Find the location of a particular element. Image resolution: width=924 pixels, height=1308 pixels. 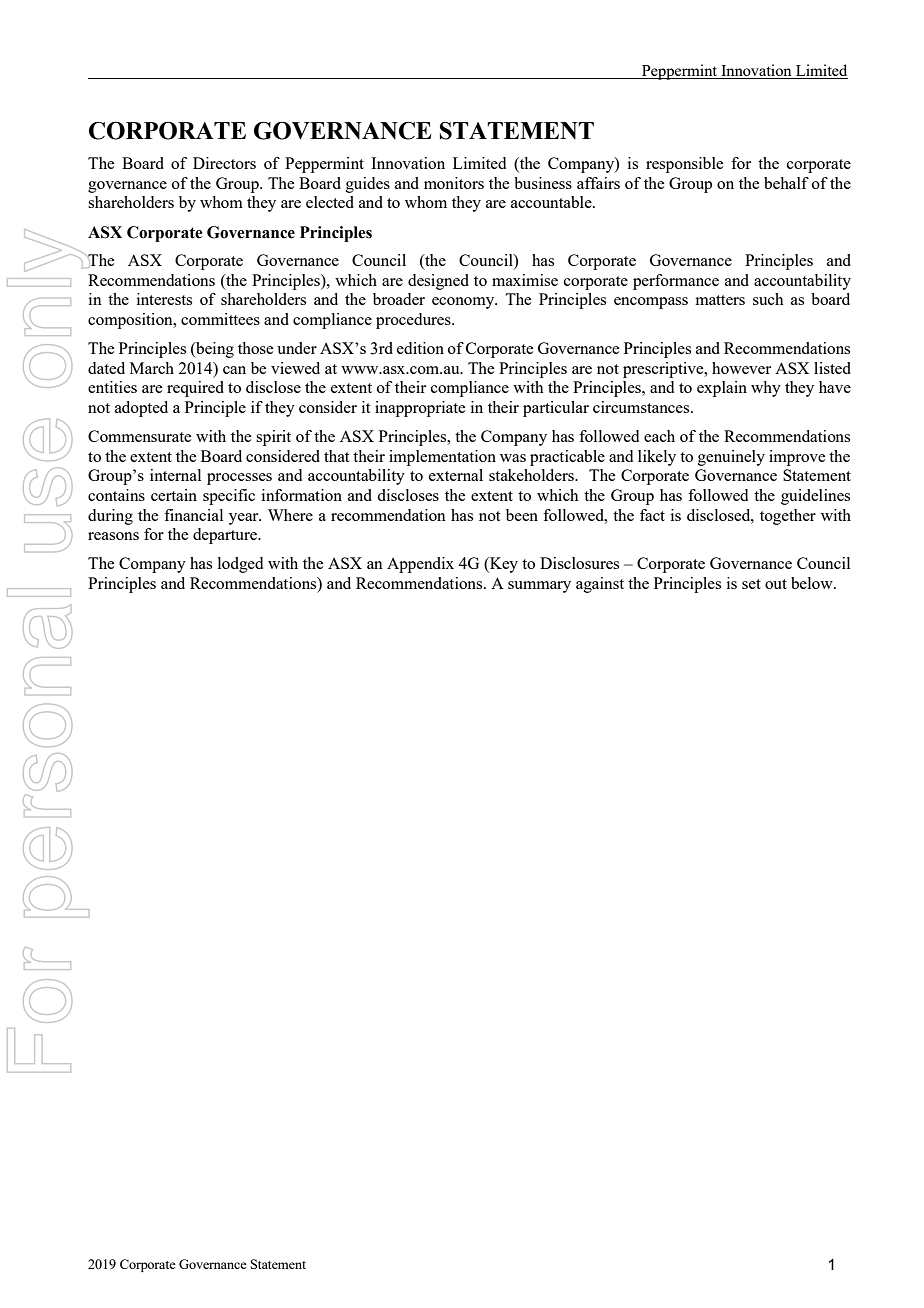

edition is located at coordinates (420, 348).
